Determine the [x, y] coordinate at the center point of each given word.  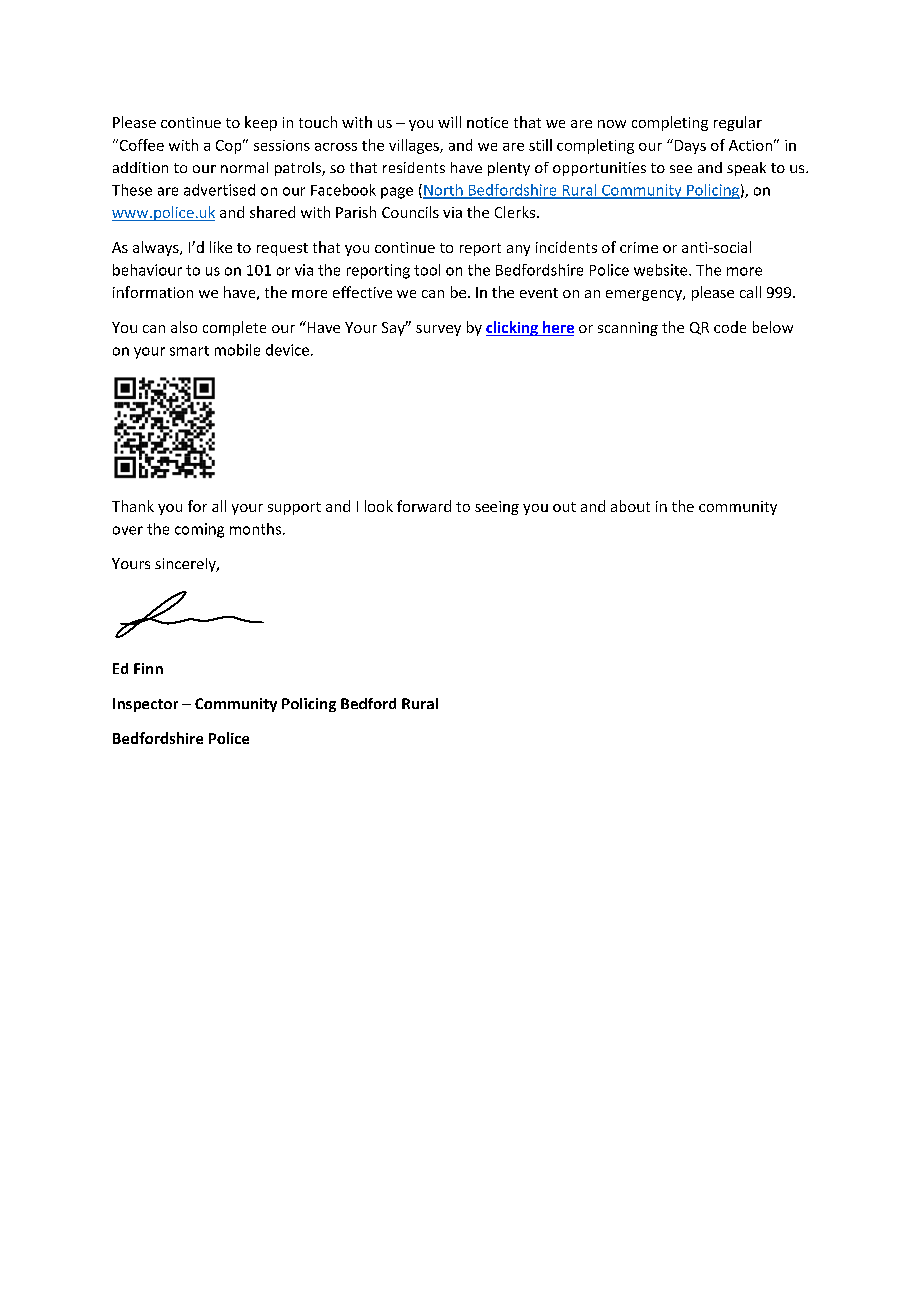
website [662, 270]
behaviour [147, 270]
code [730, 327]
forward [424, 506]
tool [427, 270]
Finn [148, 668]
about [630, 506]
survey [438, 330]
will [449, 122]
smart [189, 351]
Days [689, 146]
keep [261, 123]
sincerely [186, 565]
